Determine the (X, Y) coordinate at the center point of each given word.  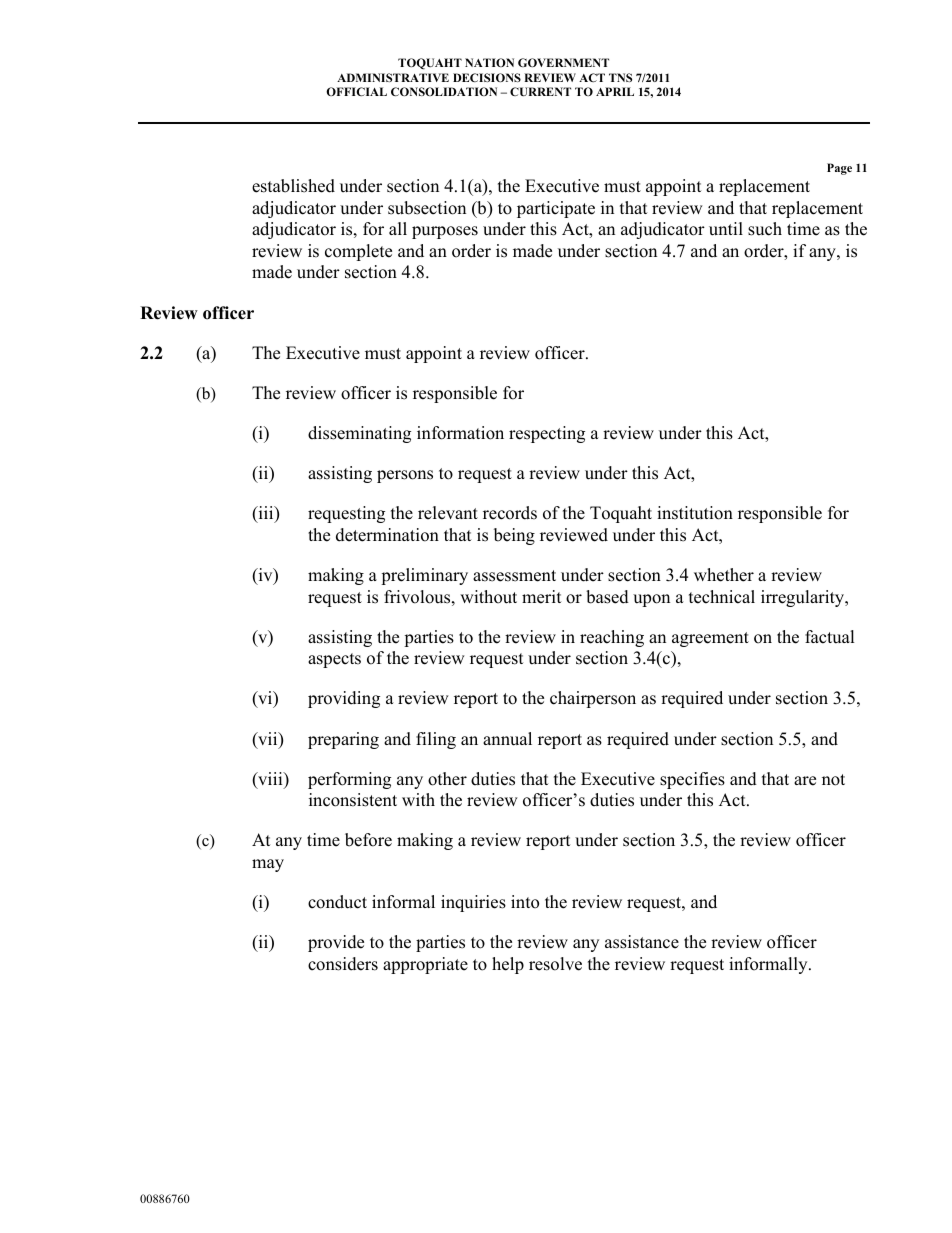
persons (405, 476)
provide (336, 943)
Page (839, 169)
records (510, 513)
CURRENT (540, 91)
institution (695, 513)
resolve (555, 964)
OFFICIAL (356, 91)
